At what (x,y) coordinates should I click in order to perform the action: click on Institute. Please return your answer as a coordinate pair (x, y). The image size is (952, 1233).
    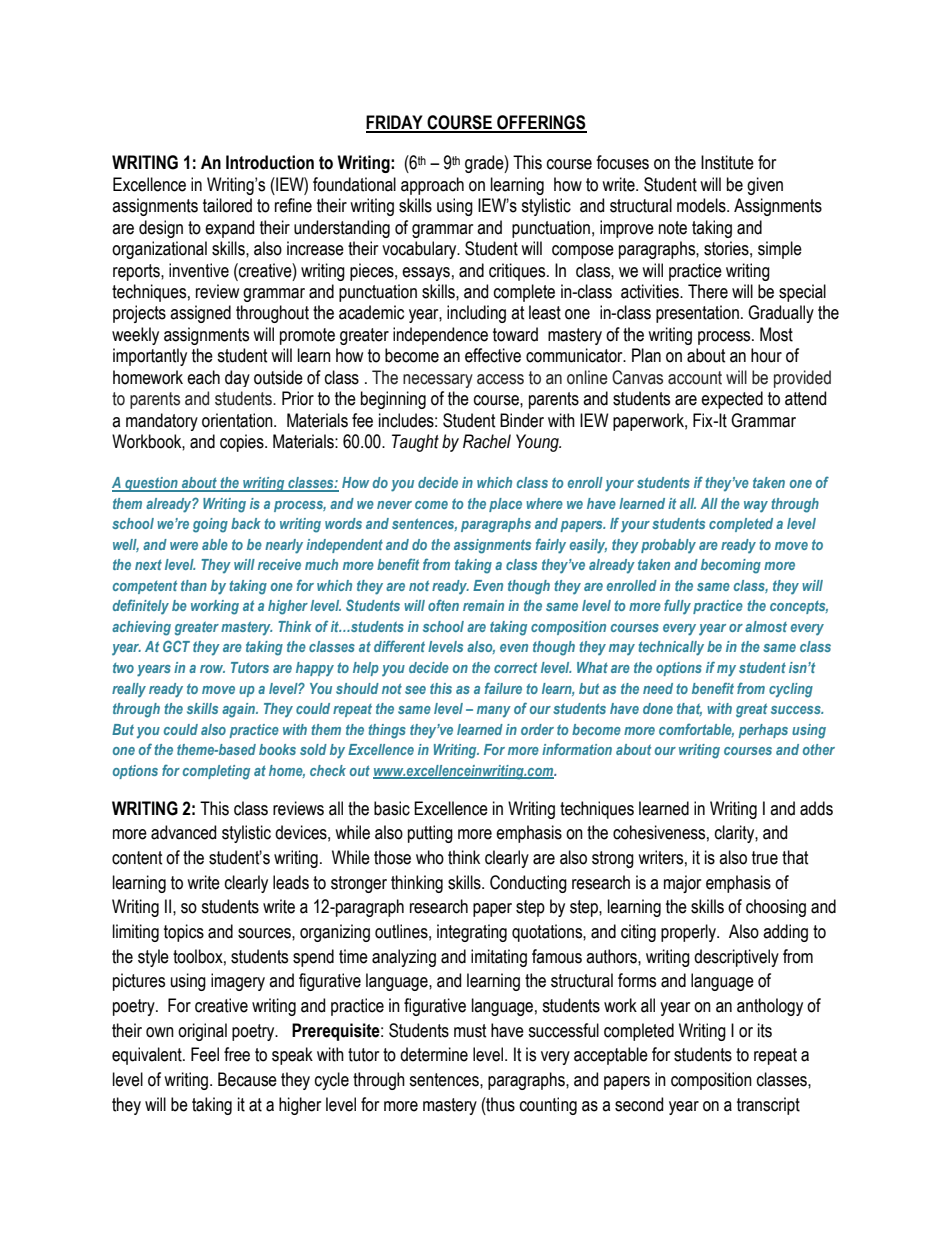
    Looking at the image, I should click on (727, 162).
